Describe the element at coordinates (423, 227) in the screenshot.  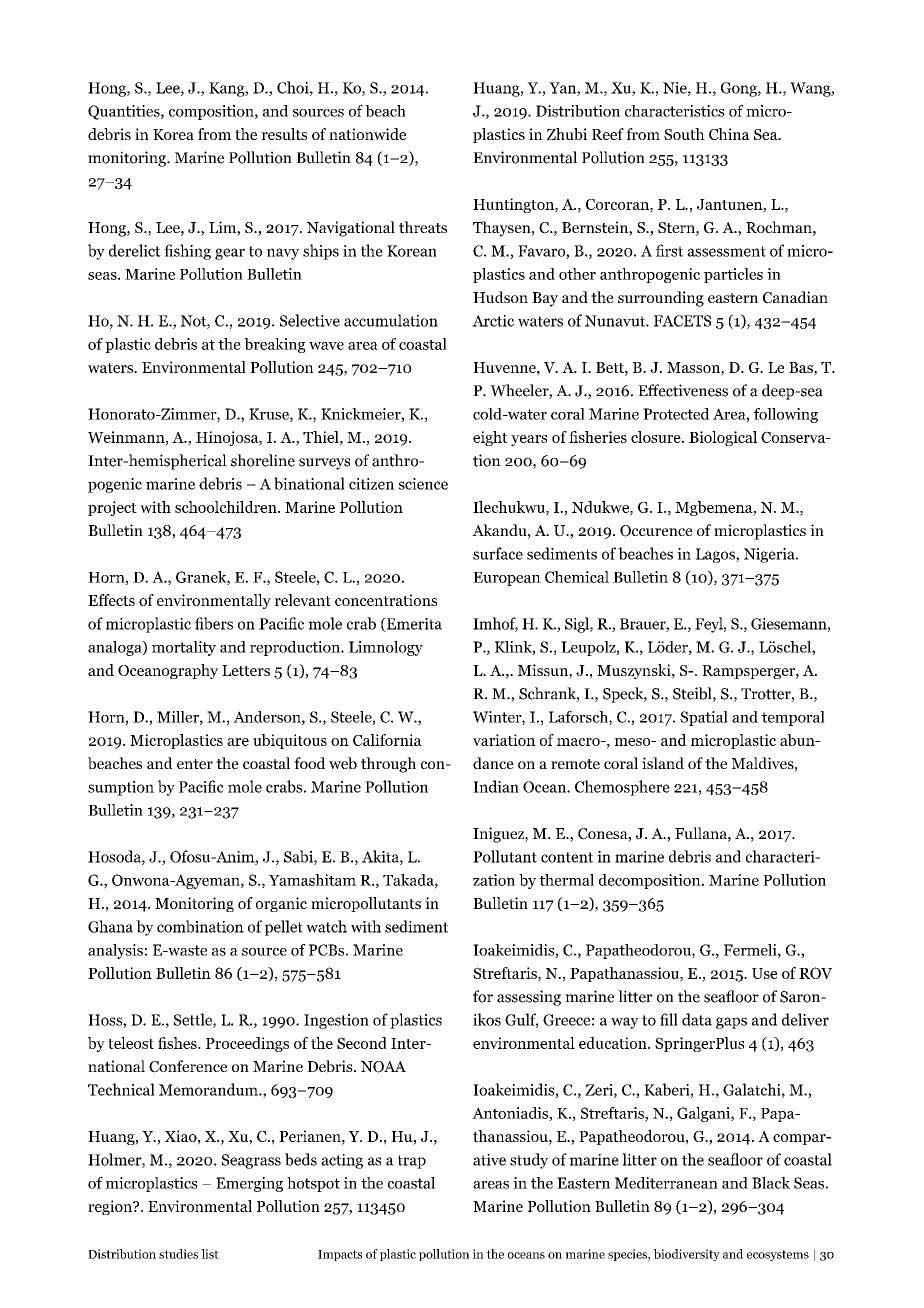
I see `threats` at that location.
